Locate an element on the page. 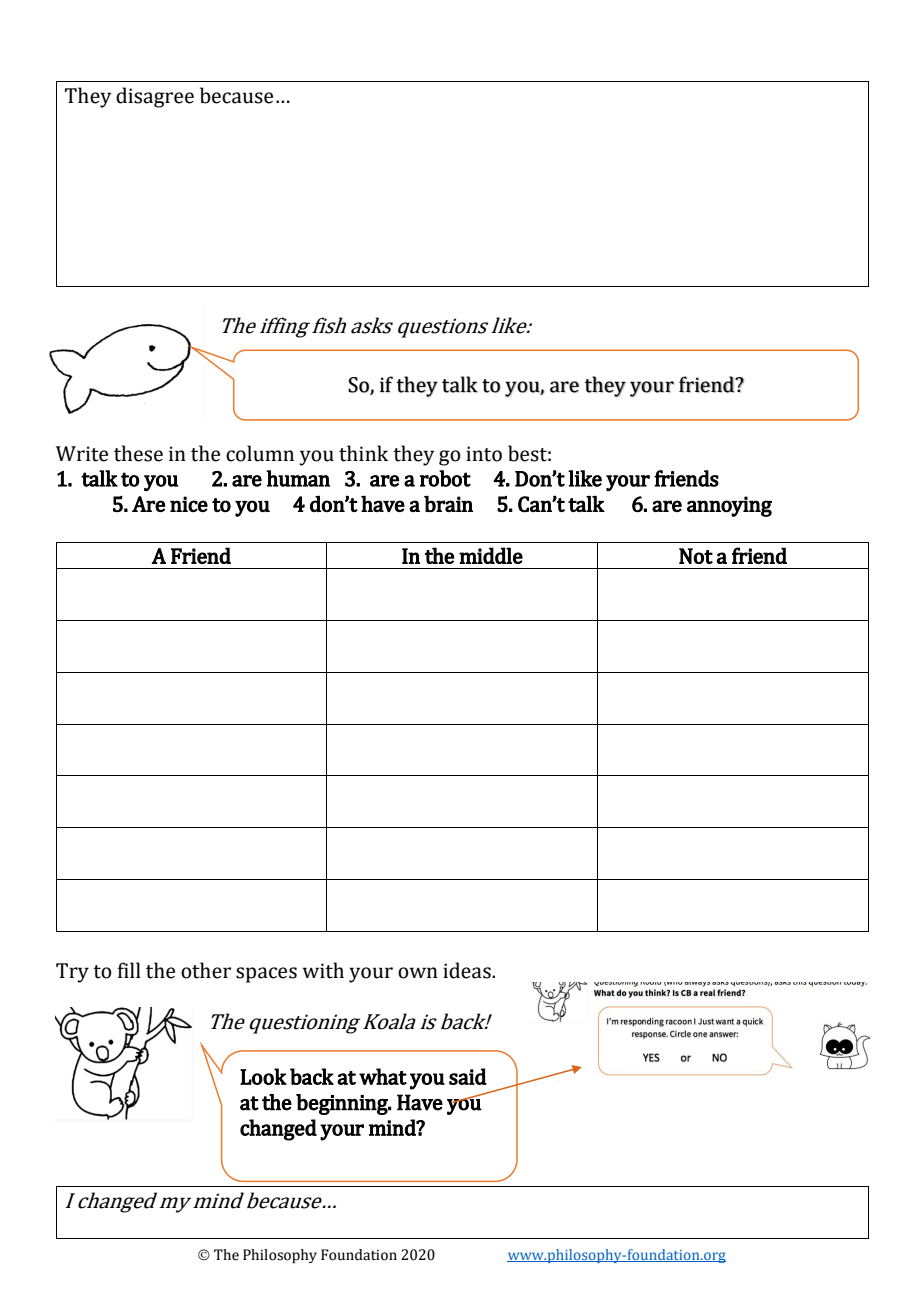 The image size is (924, 1308). fill is located at coordinates (129, 970).
